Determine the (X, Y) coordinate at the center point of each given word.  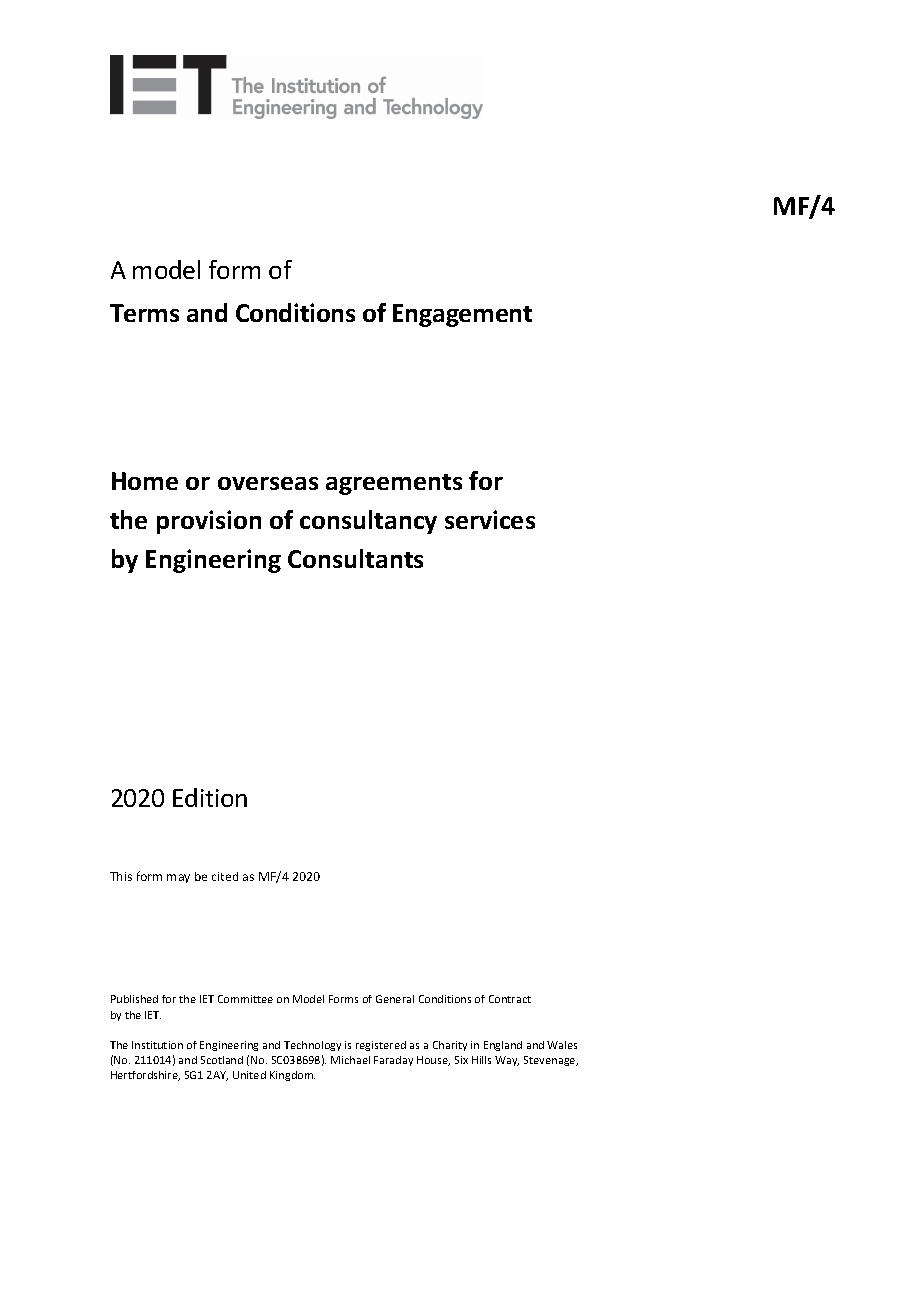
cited (225, 876)
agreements (394, 484)
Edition (210, 797)
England (503, 1046)
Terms (144, 313)
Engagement (462, 315)
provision (209, 522)
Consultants (355, 558)
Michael (350, 1060)
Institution (157, 1045)
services (490, 519)
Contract (510, 999)
